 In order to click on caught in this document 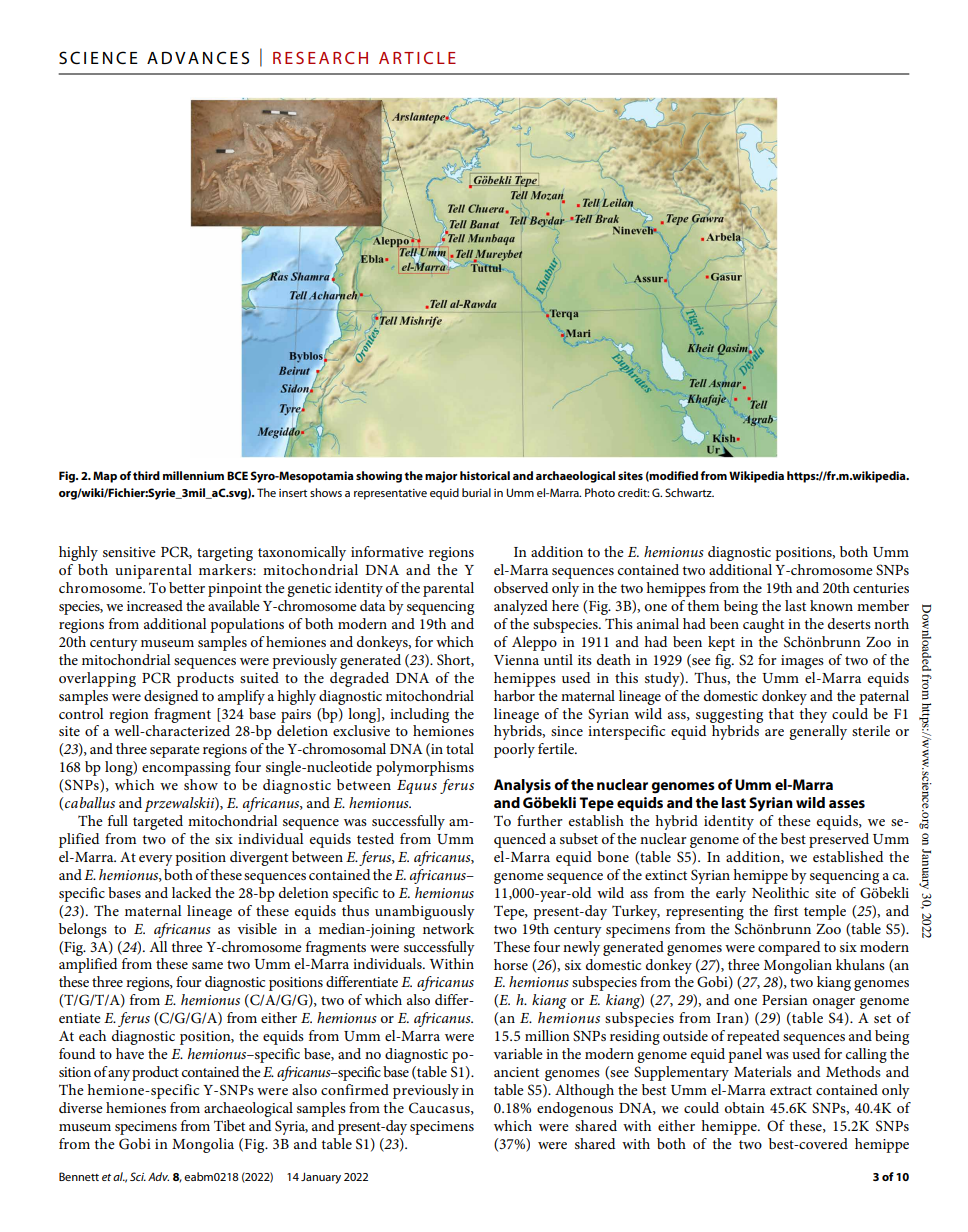, I will do `click(763, 625)`.
